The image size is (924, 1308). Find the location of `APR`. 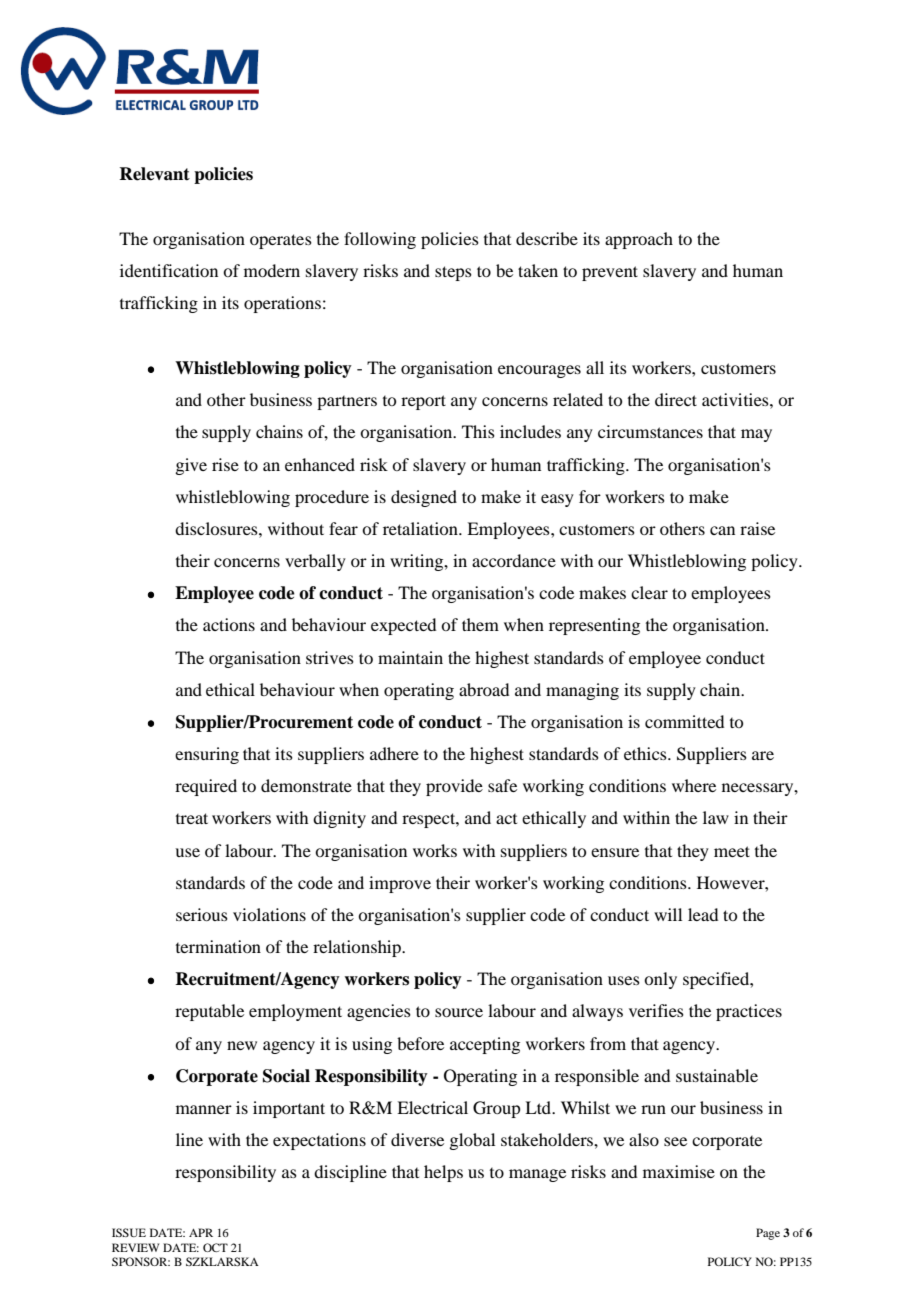

APR is located at coordinates (201, 1232).
